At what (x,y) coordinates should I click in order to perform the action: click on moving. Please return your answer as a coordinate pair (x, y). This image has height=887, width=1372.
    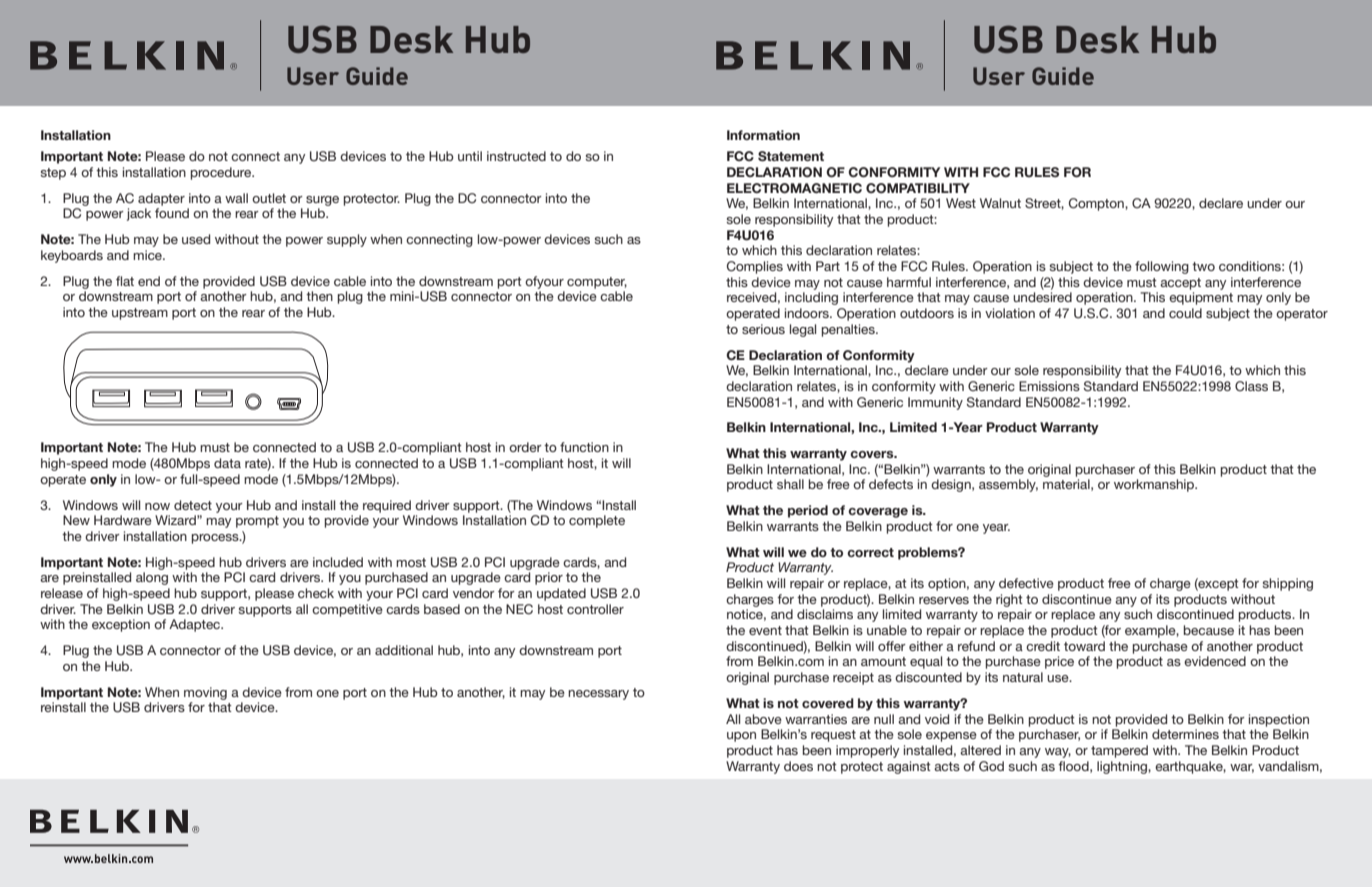
    Looking at the image, I should click on (205, 693).
